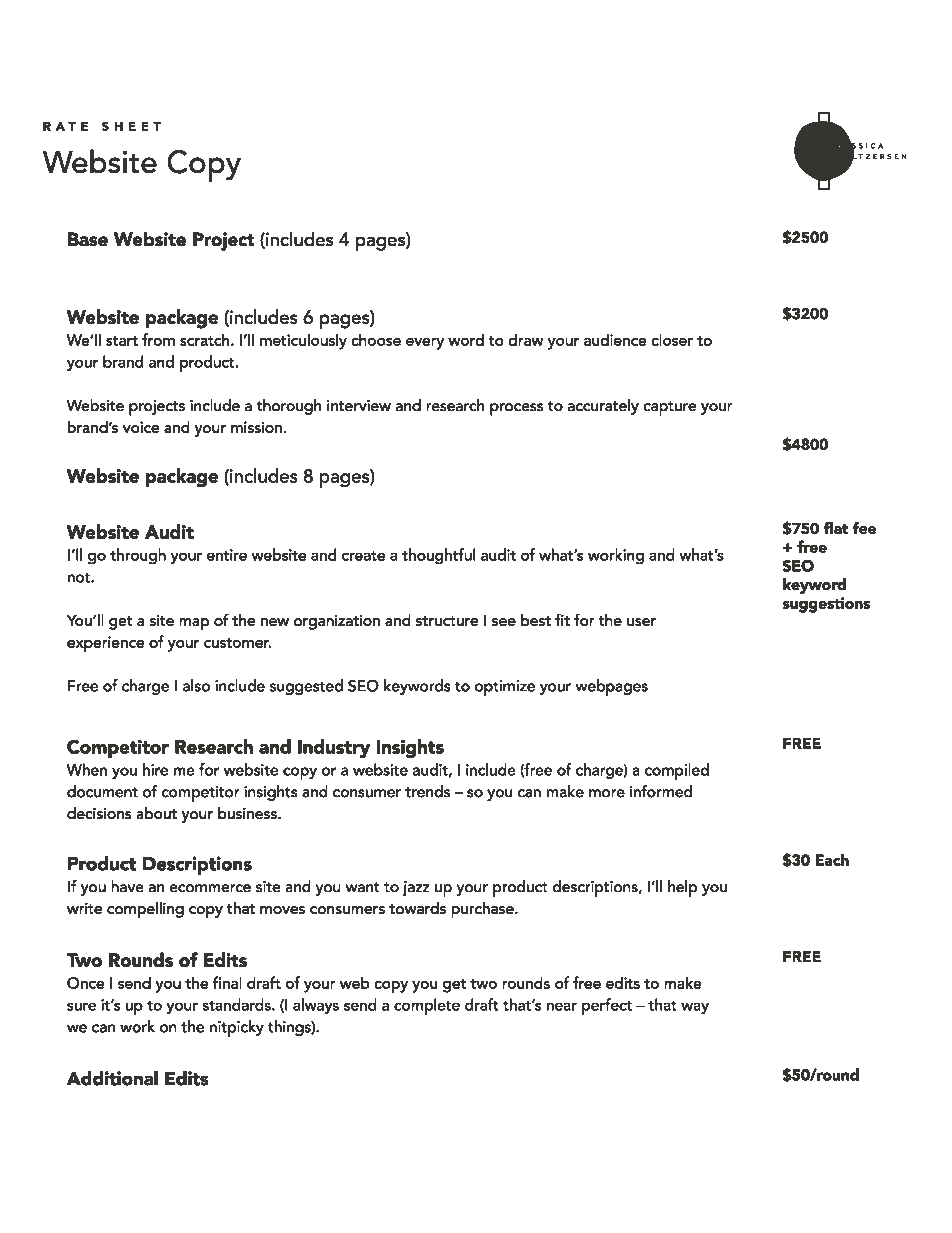  I want to click on about, so click(156, 813).
